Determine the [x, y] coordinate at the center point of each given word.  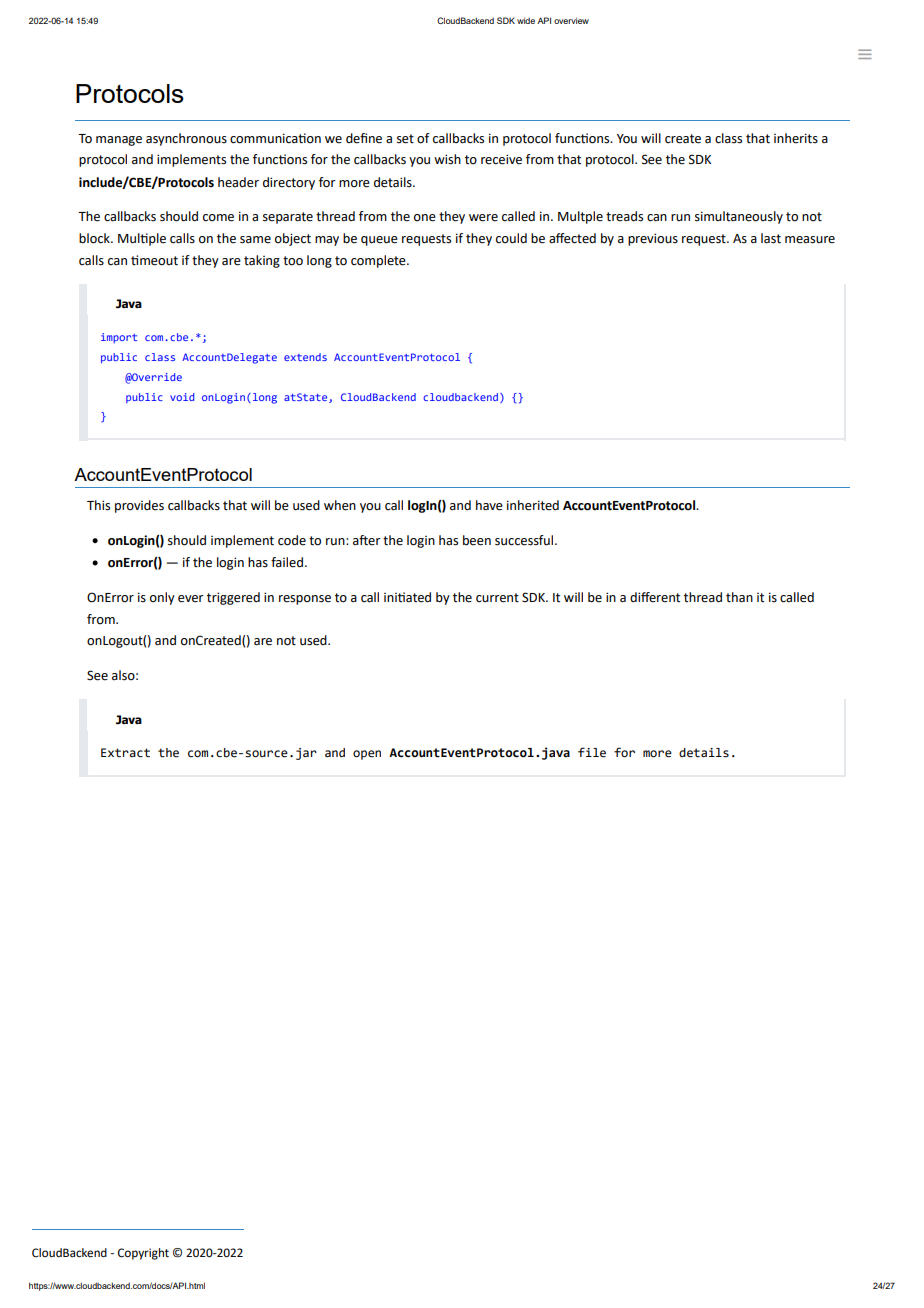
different [655, 597]
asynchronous [186, 139]
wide [526, 20]
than [739, 597]
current [497, 598]
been [477, 540]
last [771, 238]
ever [191, 599]
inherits [796, 138]
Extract [125, 753]
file [592, 752]
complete [379, 261]
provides [139, 506]
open [367, 755]
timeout [154, 260]
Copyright [143, 1254]
